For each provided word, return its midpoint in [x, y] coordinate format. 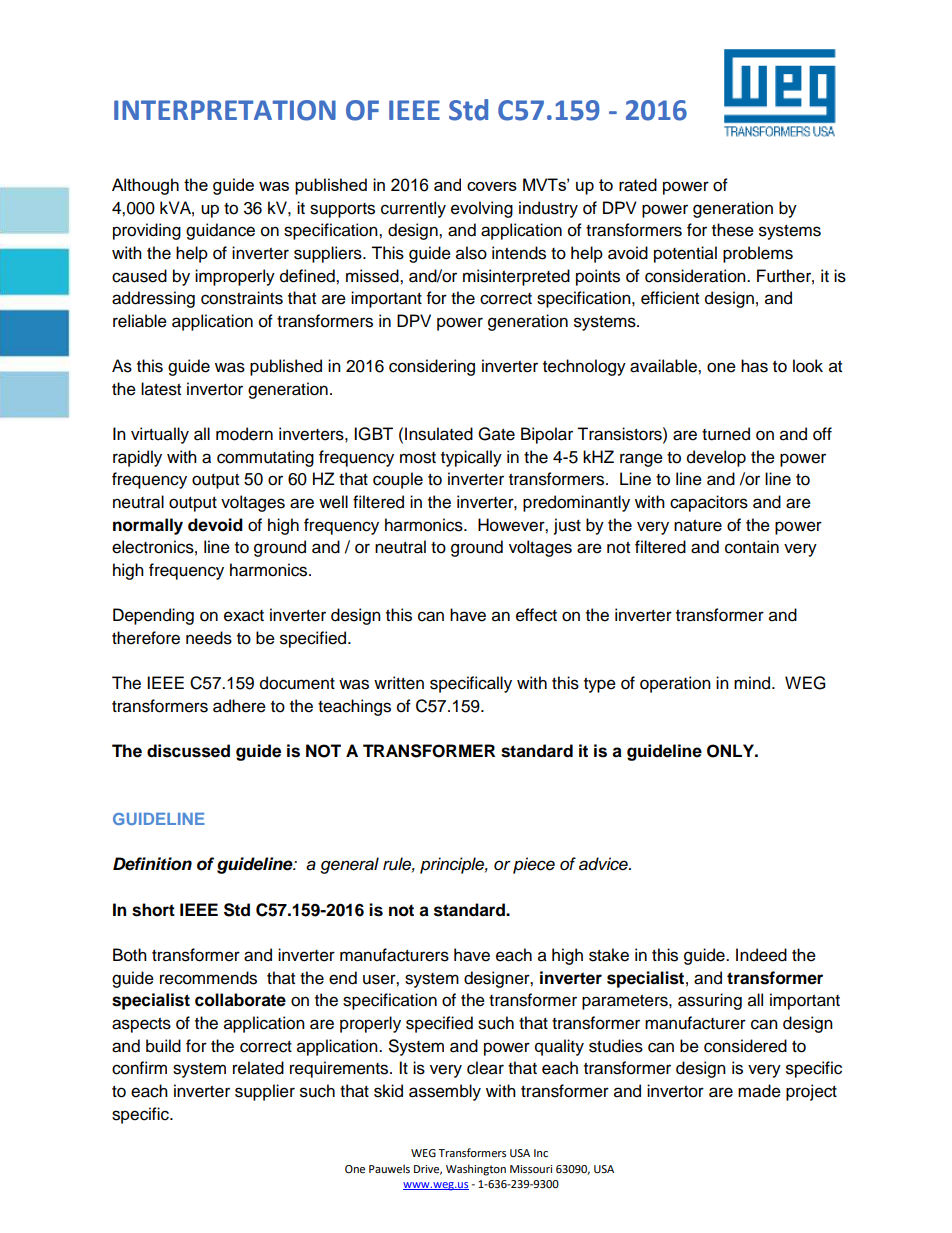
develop [716, 458]
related [258, 1068]
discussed [188, 751]
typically [471, 458]
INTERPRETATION [225, 110]
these [733, 230]
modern [244, 434]
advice [604, 864]
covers [492, 186]
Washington [476, 1170]
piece [534, 865]
